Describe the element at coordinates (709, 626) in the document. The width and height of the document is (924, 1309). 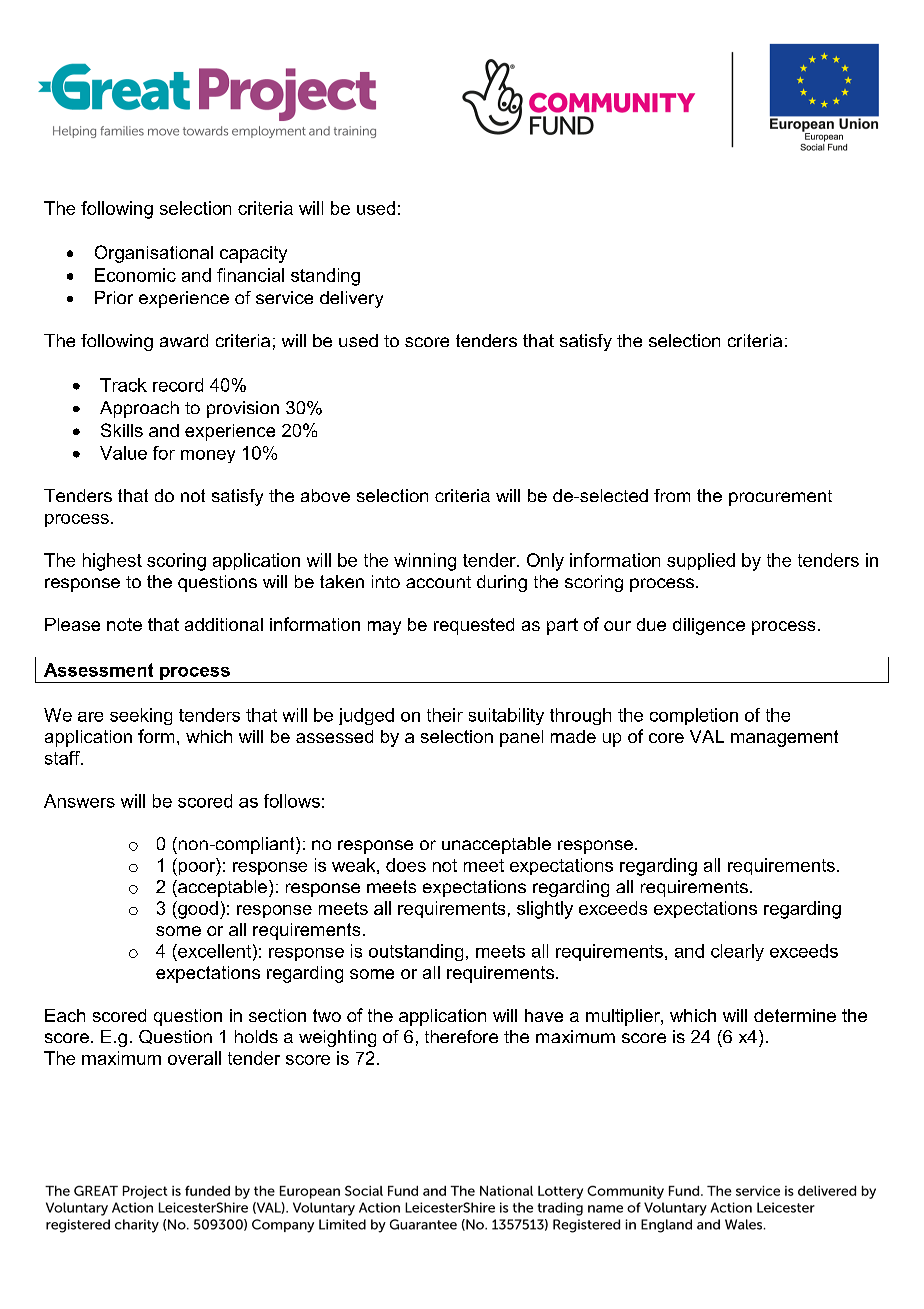
I see `diligence` at that location.
